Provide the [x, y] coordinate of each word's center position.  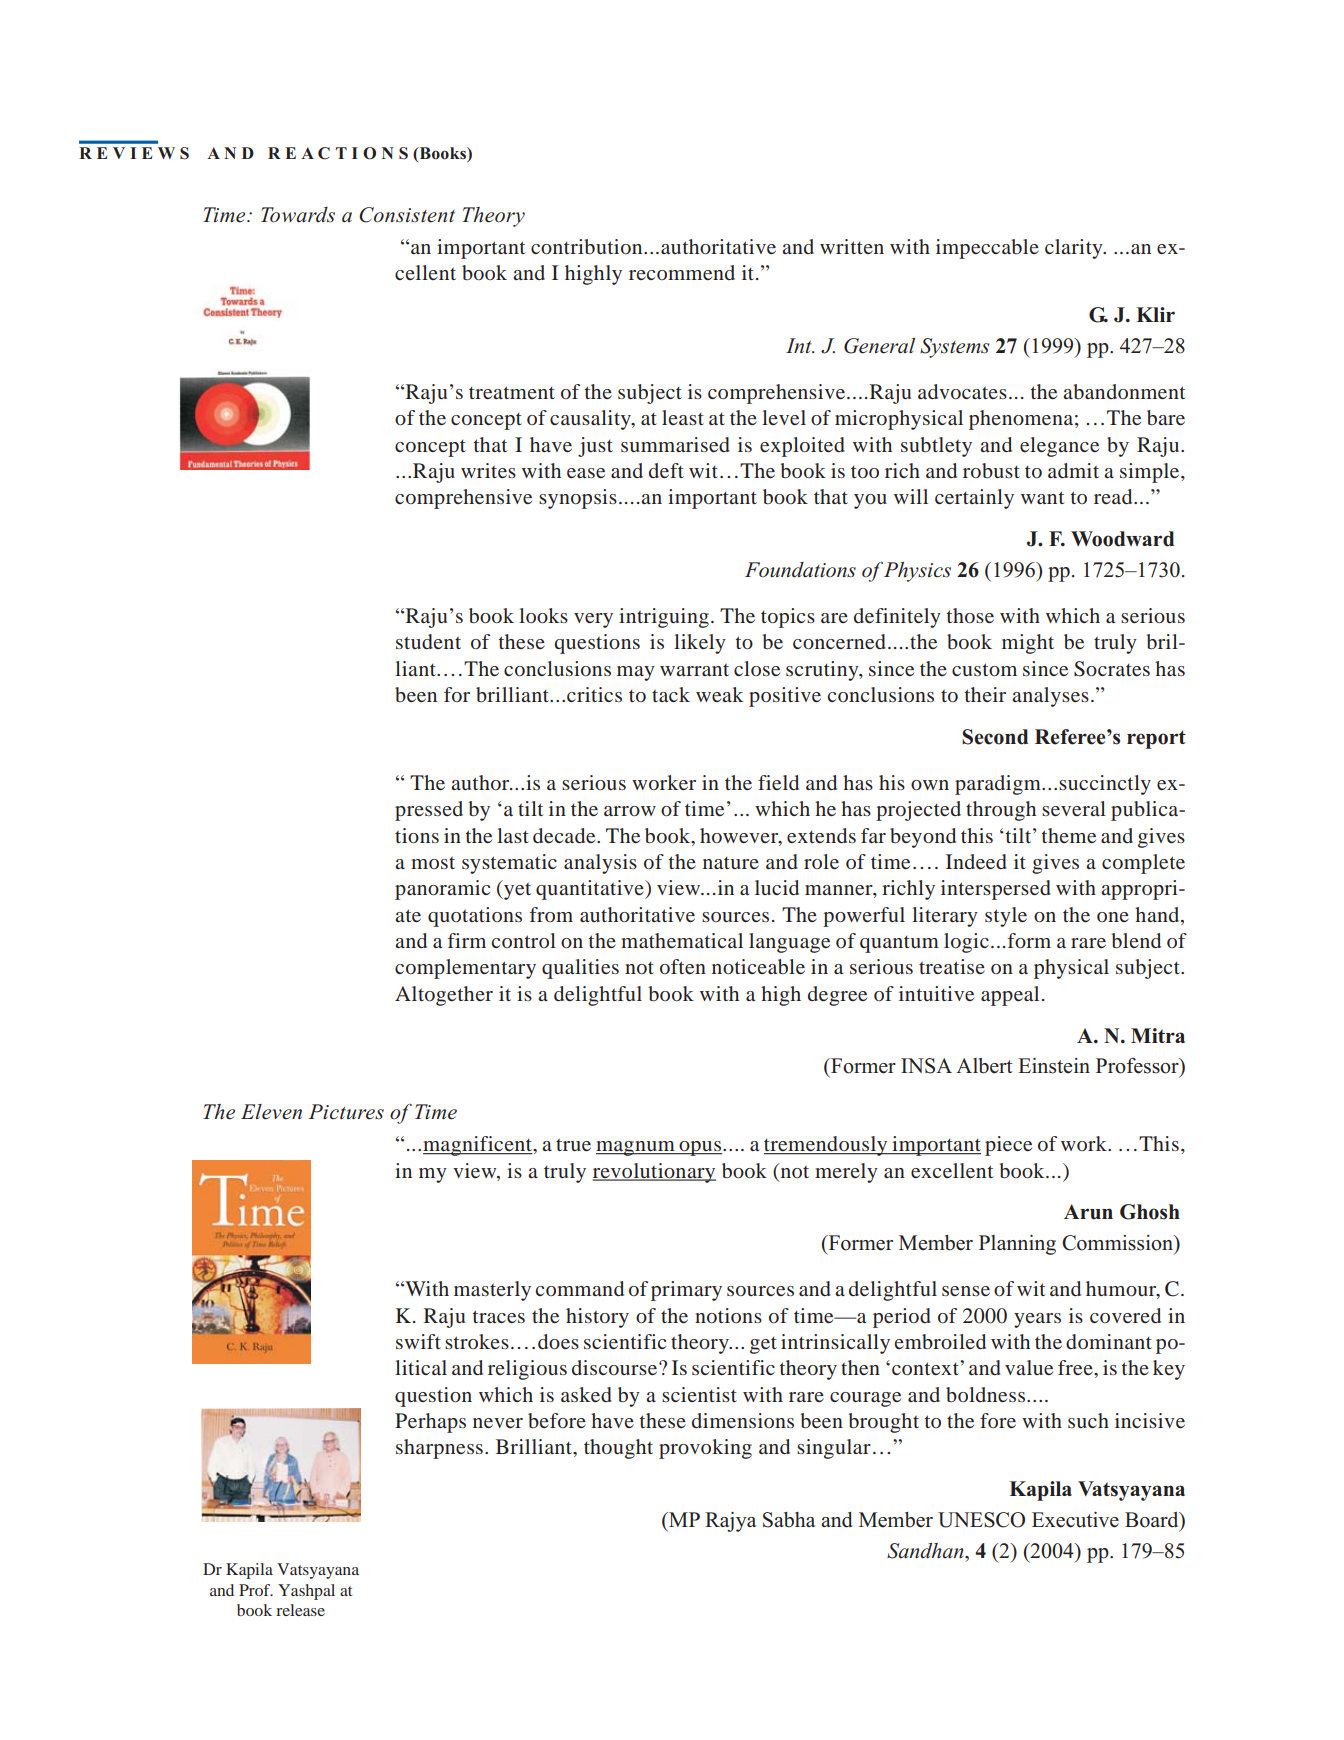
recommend [682, 272]
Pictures [346, 1112]
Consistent [407, 215]
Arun [1088, 1212]
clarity [1075, 249]
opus [700, 1148]
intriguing [664, 618]
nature [731, 863]
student [428, 641]
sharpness [439, 1449]
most [433, 863]
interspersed [996, 890]
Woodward [1122, 539]
